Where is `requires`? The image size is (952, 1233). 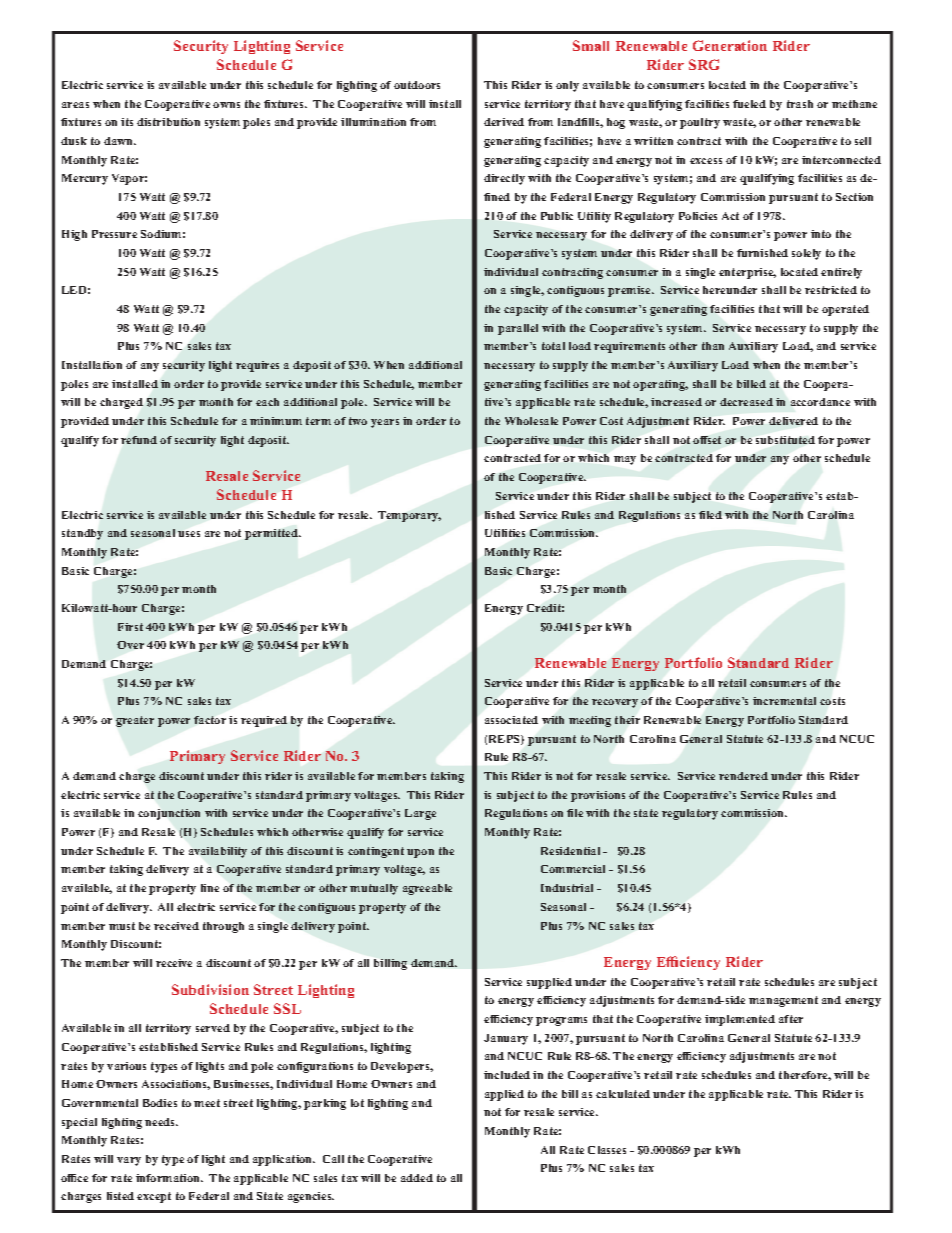
requires is located at coordinates (257, 366).
